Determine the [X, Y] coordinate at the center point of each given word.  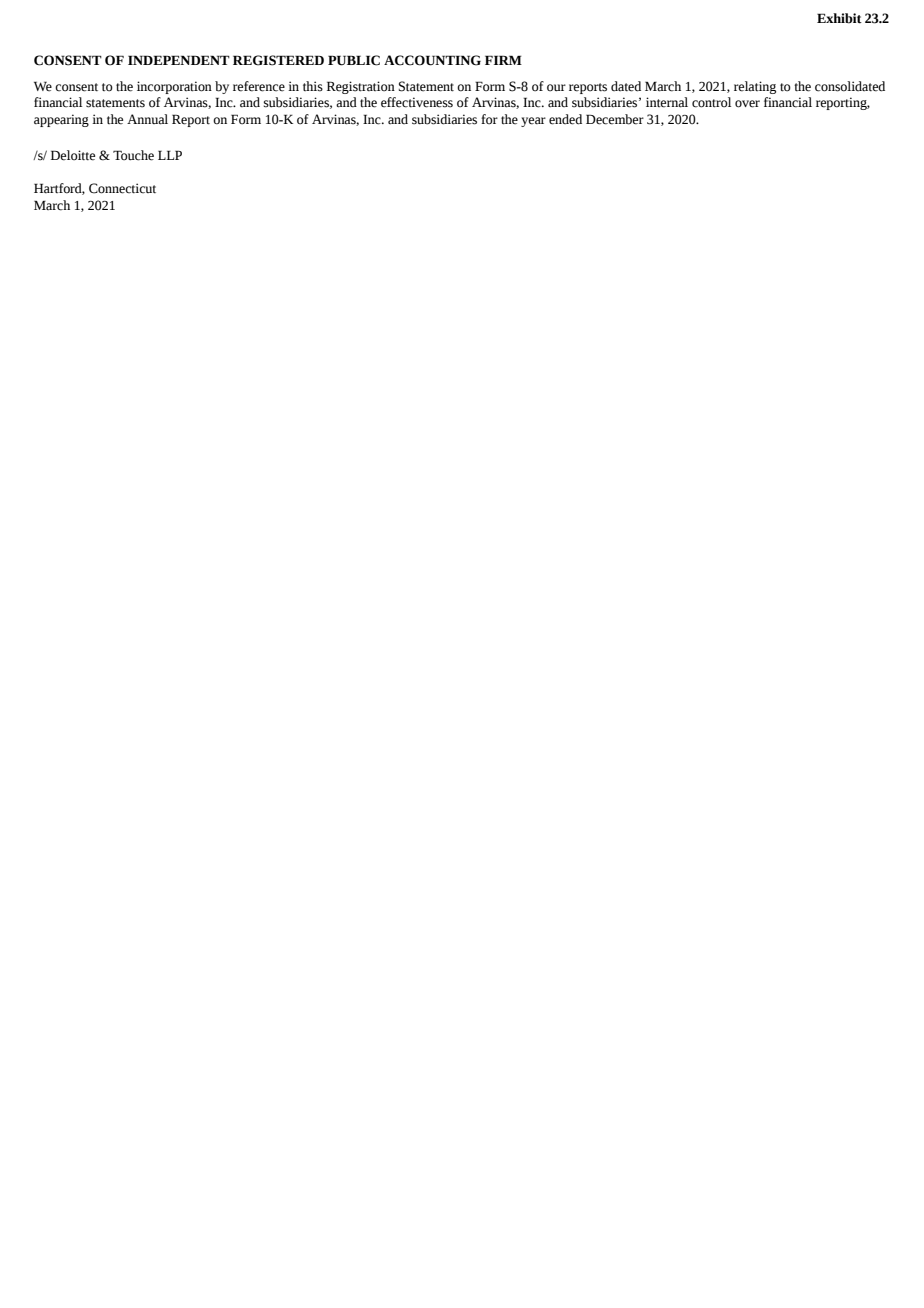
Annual [147, 119]
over [747, 104]
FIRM [503, 60]
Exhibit [839, 18]
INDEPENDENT [179, 60]
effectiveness [417, 102]
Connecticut [122, 188]
